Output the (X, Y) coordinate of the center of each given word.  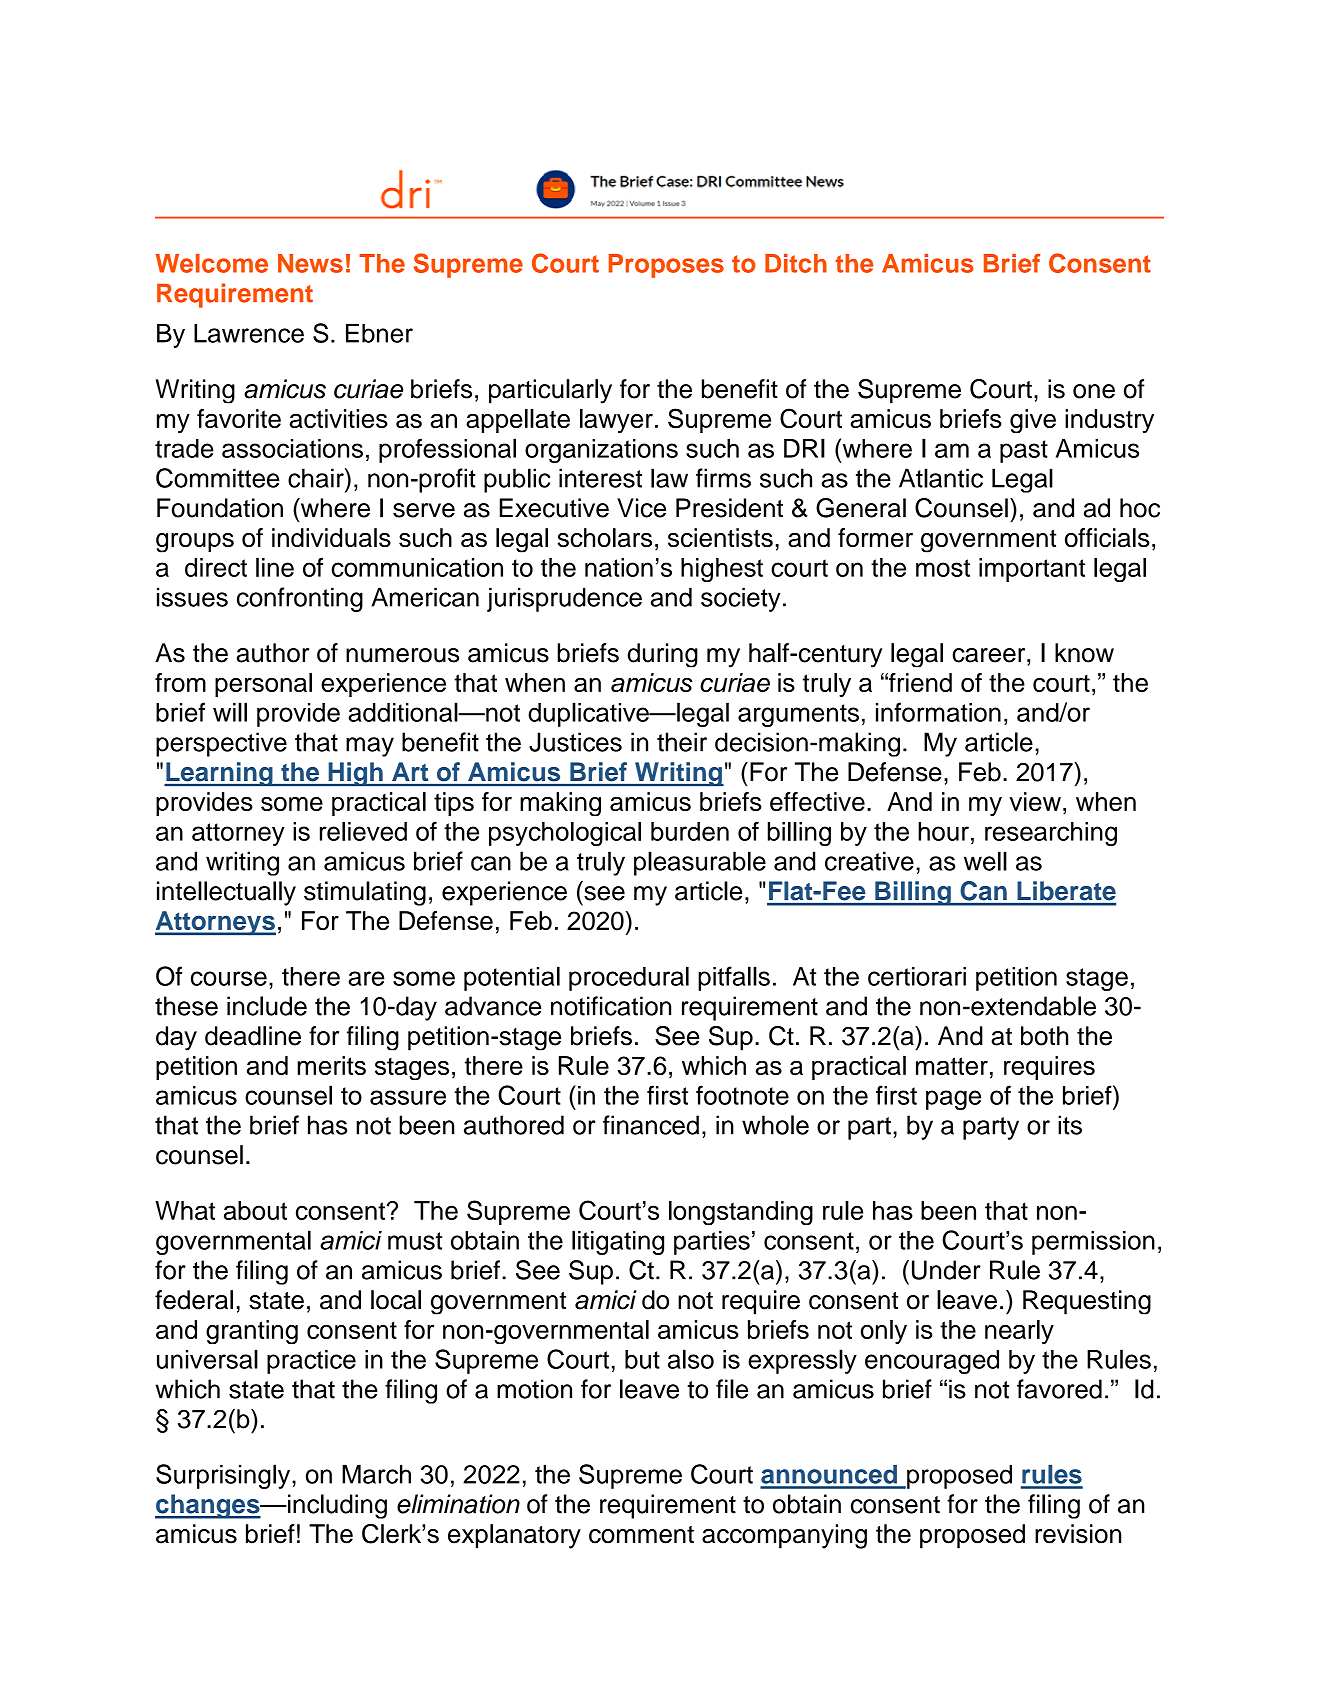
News (310, 263)
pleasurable (700, 863)
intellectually (226, 893)
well (985, 861)
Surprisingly (224, 1476)
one (1094, 391)
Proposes (666, 266)
